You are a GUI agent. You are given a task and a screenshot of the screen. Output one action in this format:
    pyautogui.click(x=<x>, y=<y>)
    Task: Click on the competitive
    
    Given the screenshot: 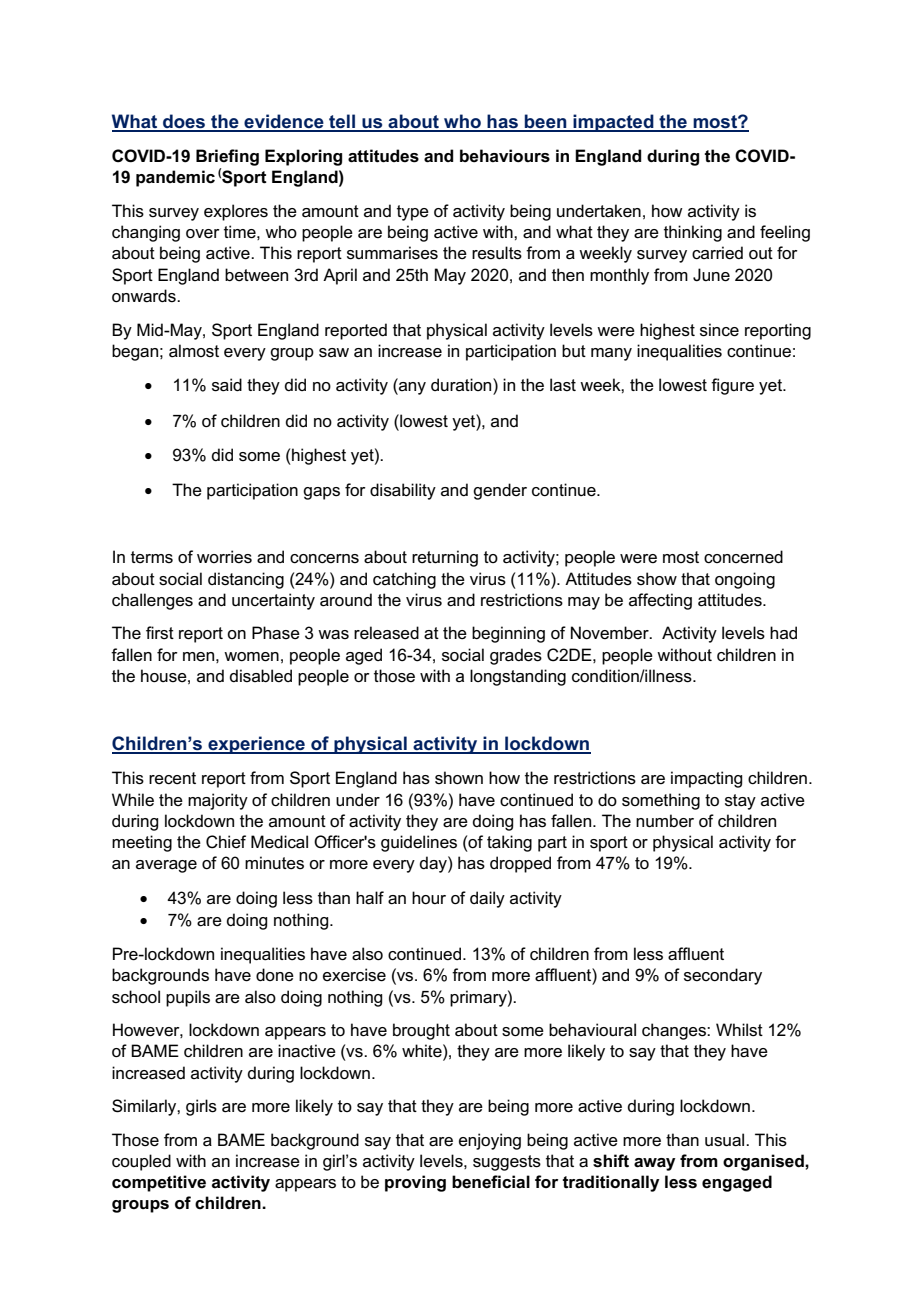 What is the action you would take?
    pyautogui.click(x=159, y=1183)
